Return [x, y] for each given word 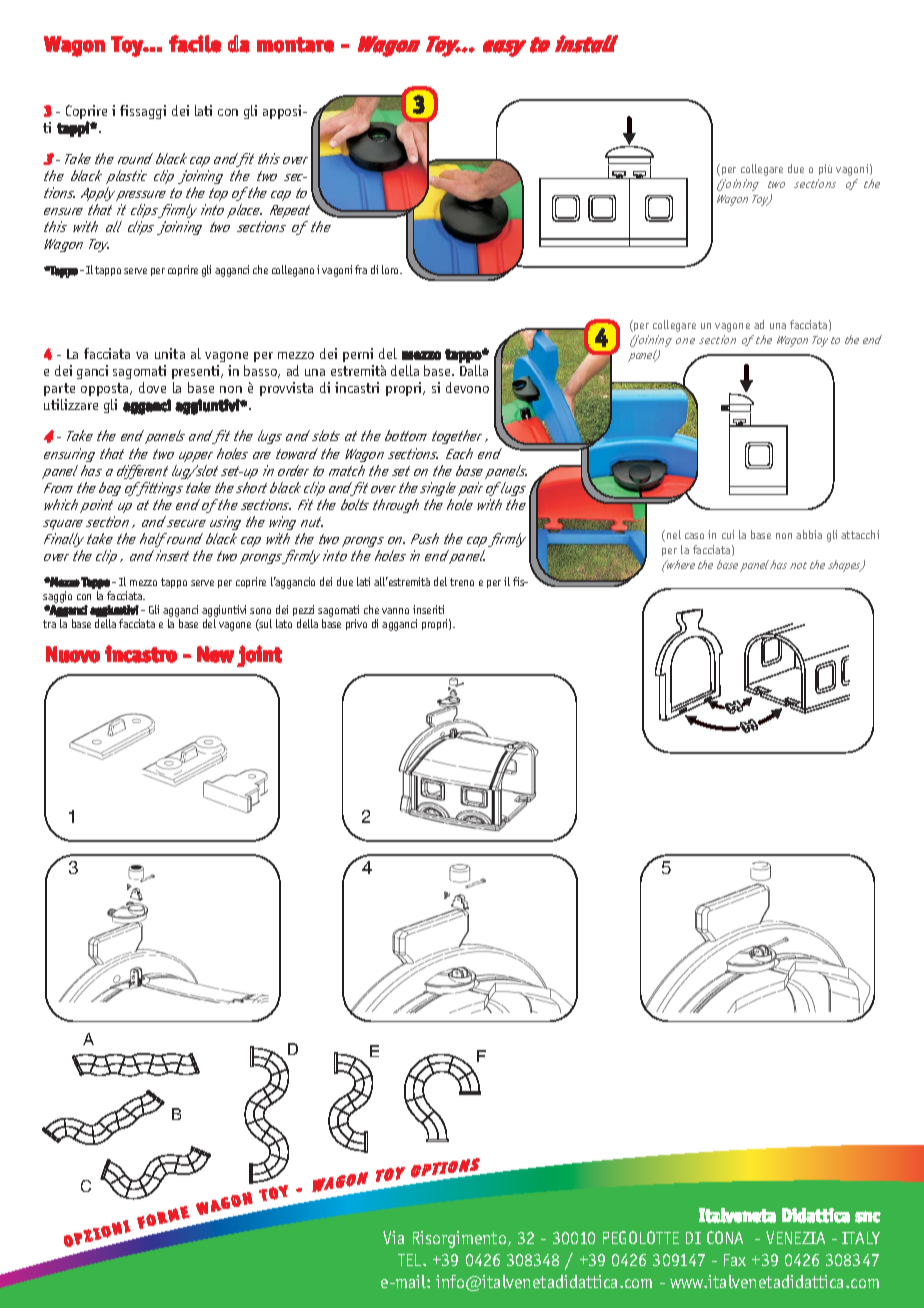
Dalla [474, 370]
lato [284, 623]
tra [49, 624]
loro [392, 269]
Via [393, 1237]
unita [170, 353]
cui [728, 534]
